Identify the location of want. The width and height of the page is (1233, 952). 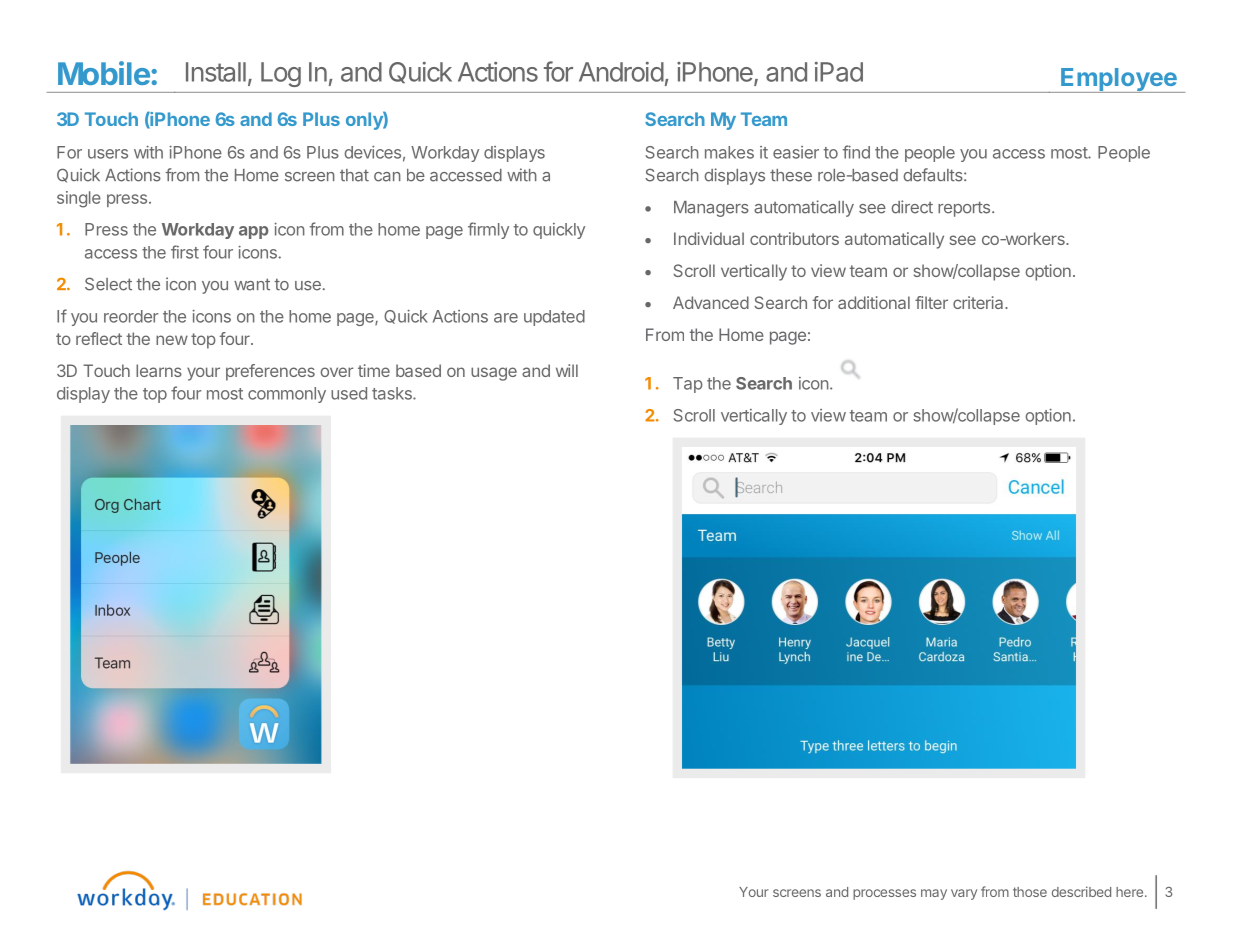
(252, 284).
